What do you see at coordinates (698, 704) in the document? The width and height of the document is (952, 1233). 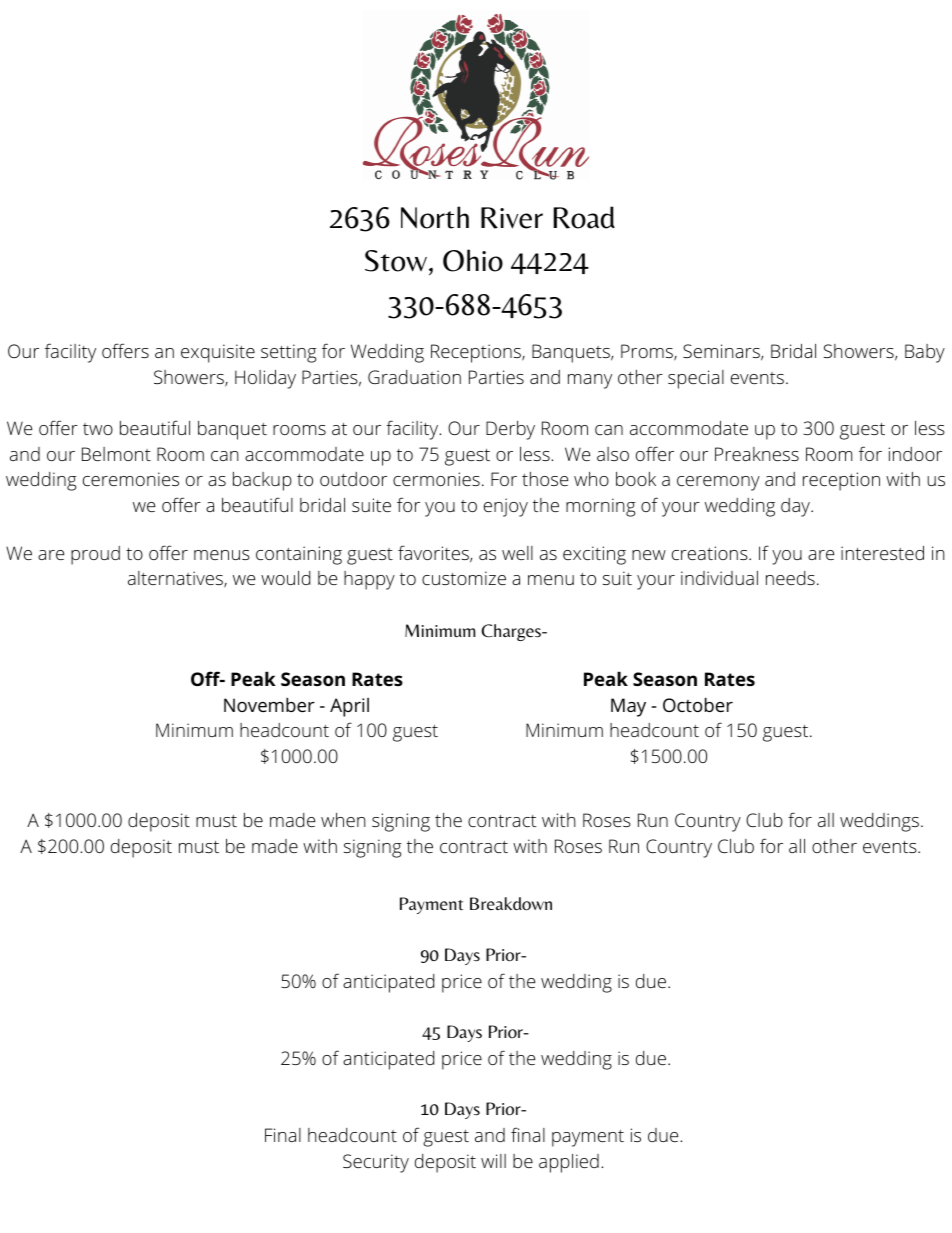 I see `October` at bounding box center [698, 704].
